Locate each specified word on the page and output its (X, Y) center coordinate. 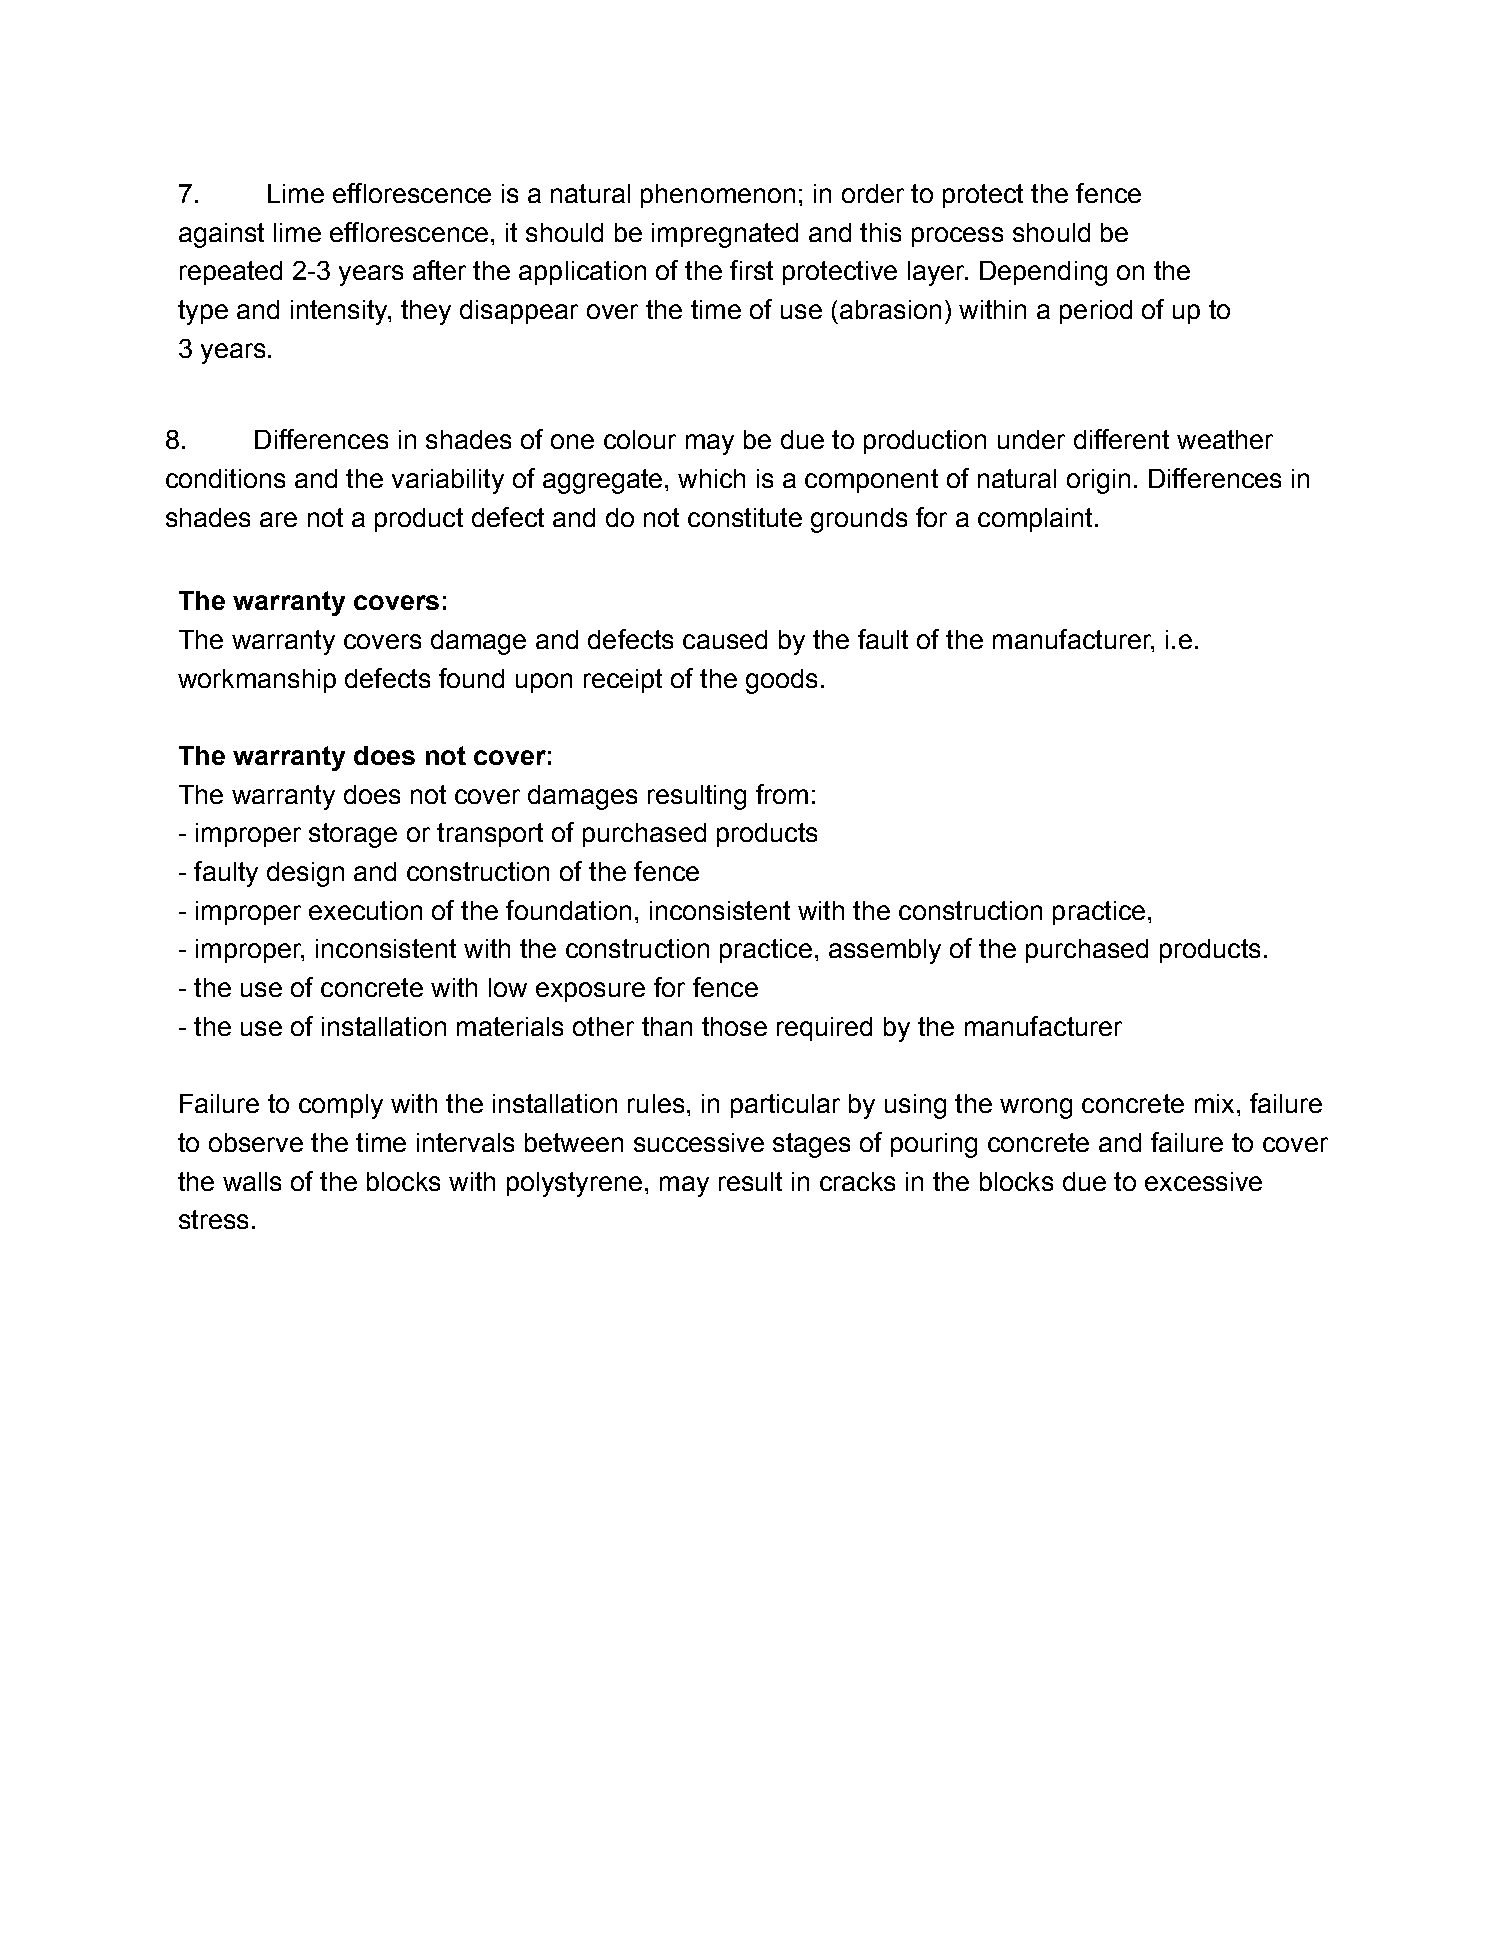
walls (252, 1181)
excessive (1203, 1181)
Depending (1043, 273)
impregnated (725, 235)
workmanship (257, 681)
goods (781, 681)
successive (699, 1142)
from (782, 794)
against (221, 235)
